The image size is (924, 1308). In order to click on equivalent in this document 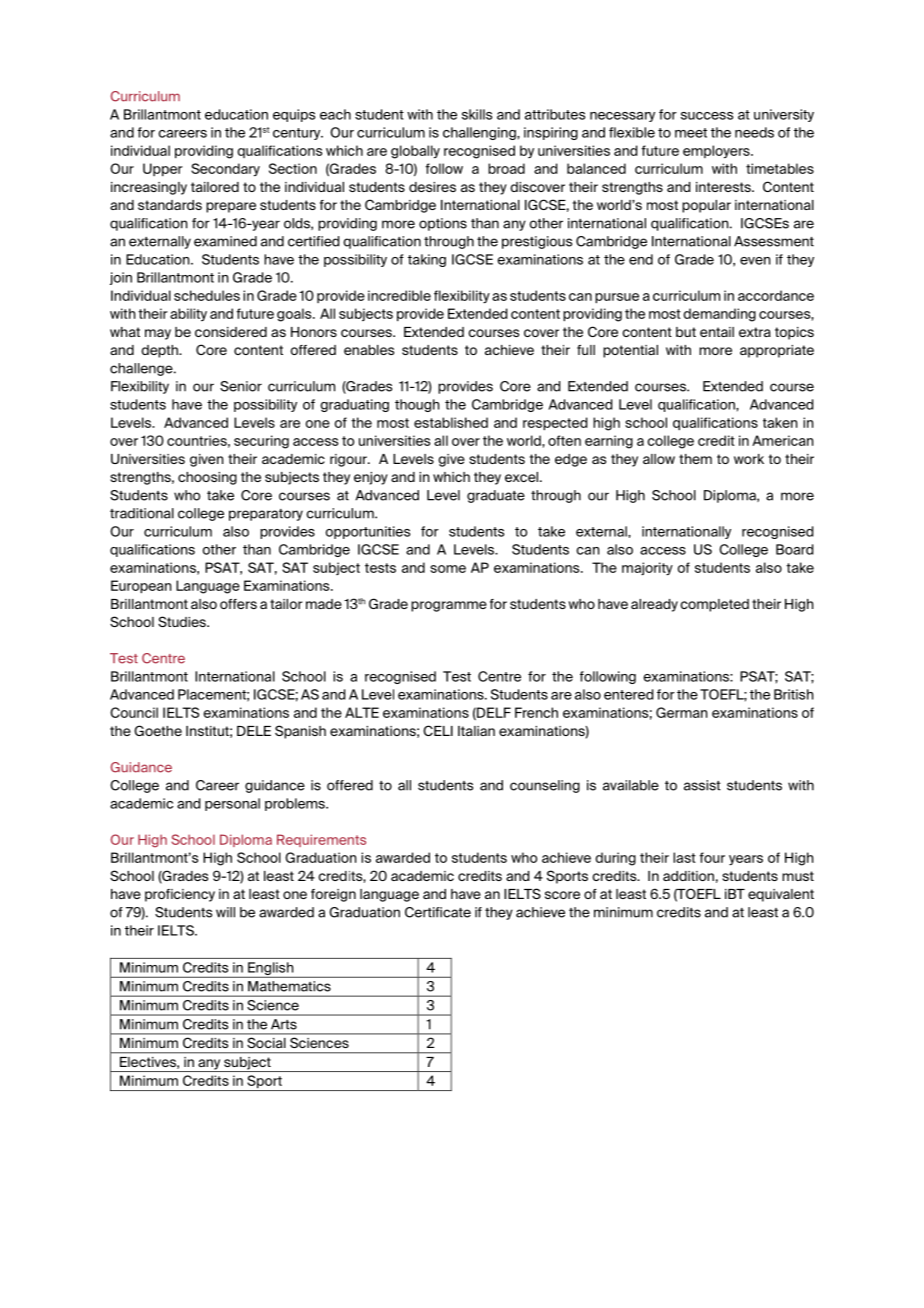, I will do `click(781, 895)`.
